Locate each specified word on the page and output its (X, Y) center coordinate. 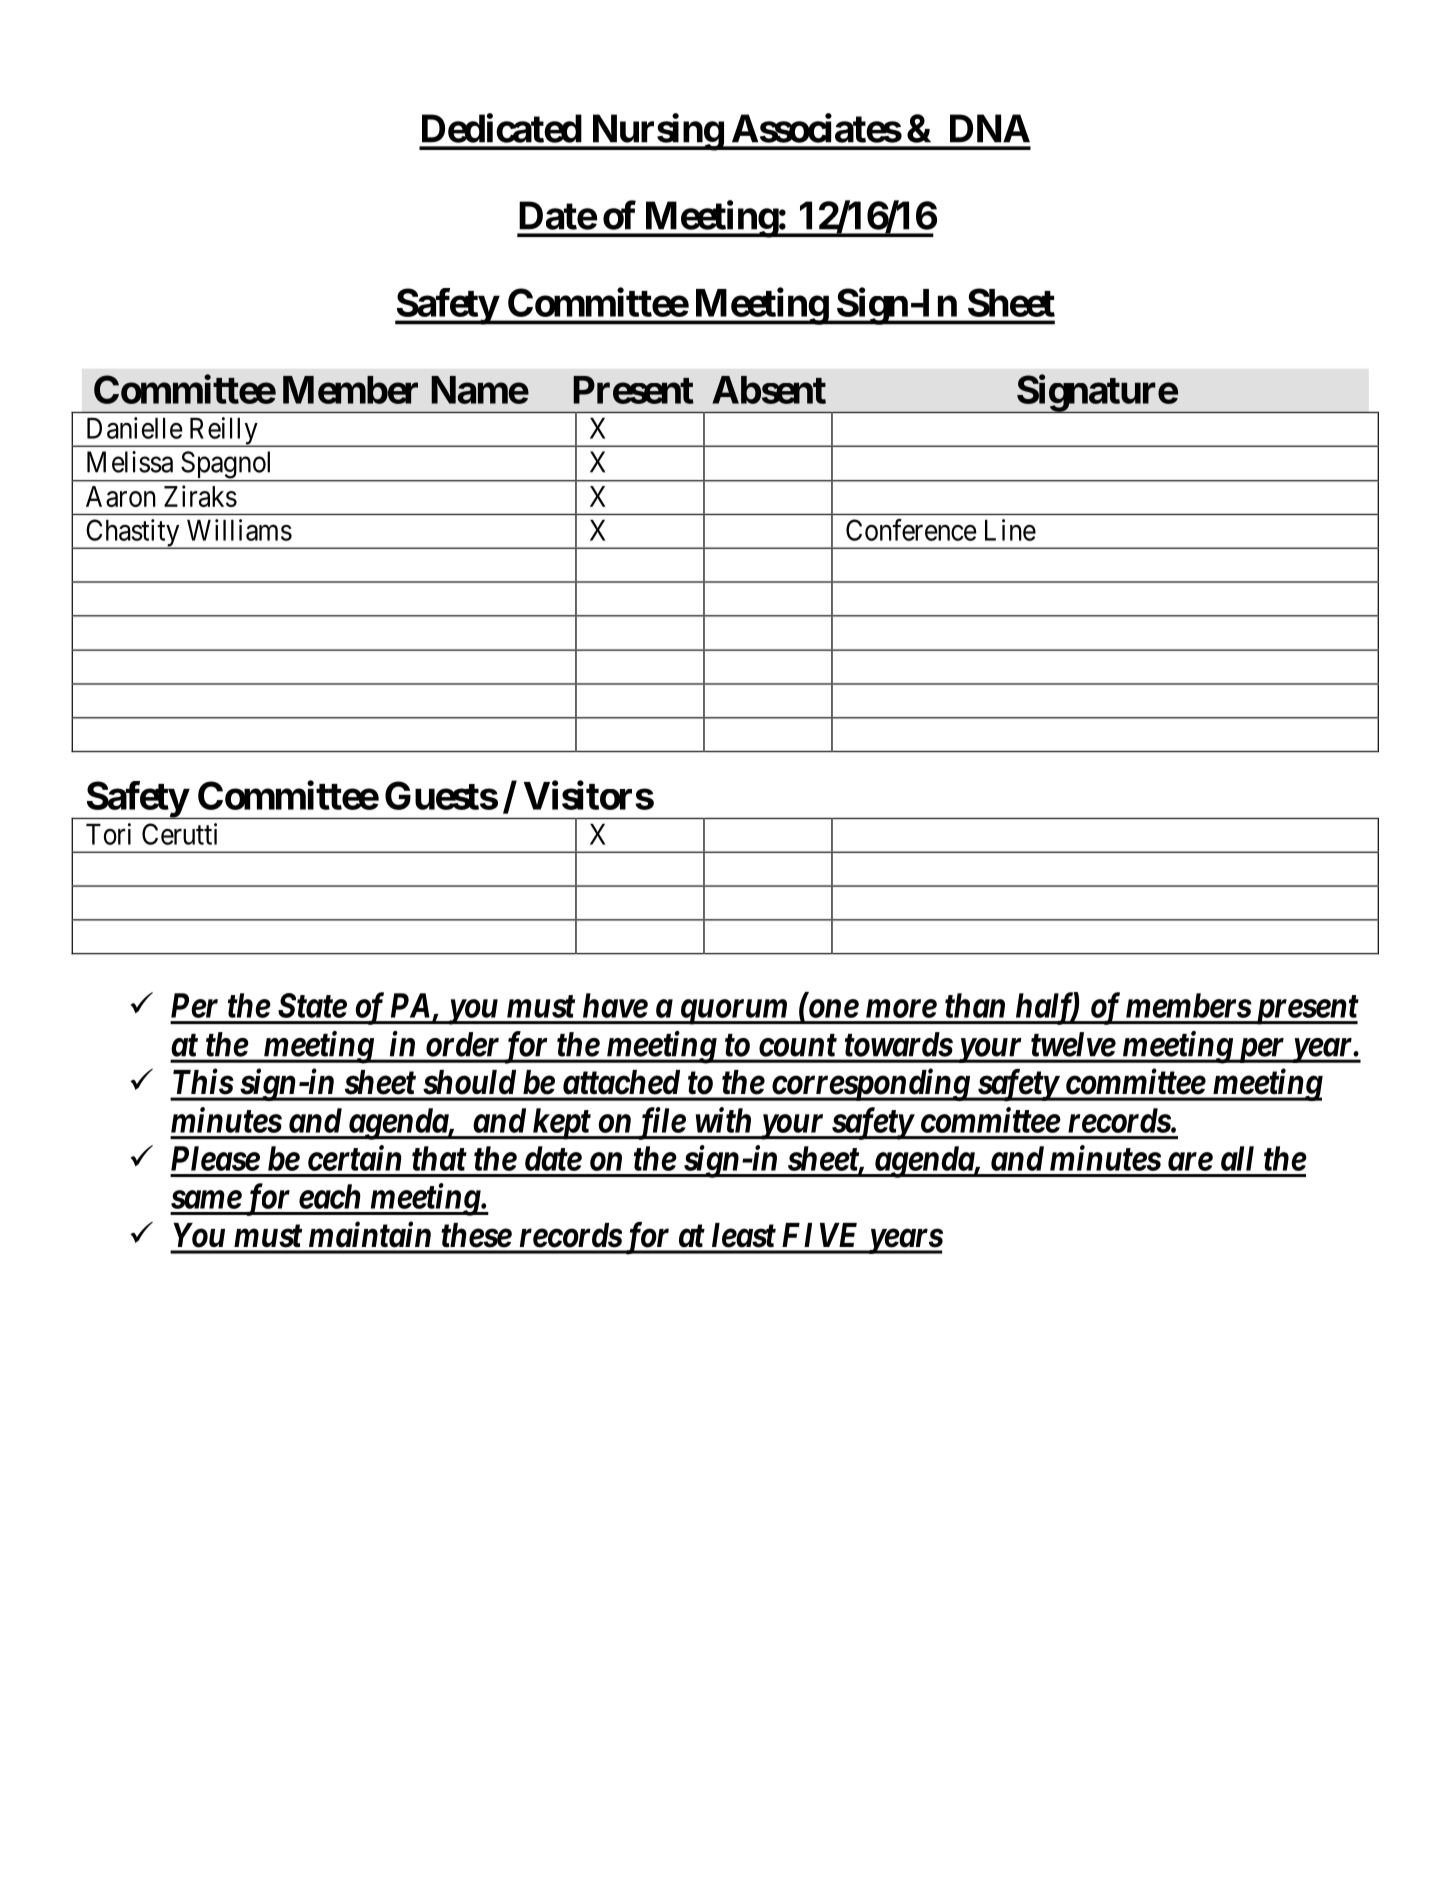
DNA (990, 128)
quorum (733, 1012)
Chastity (133, 534)
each (330, 1196)
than (975, 1005)
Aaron (121, 496)
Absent (769, 390)
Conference (911, 530)
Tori (108, 834)
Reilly (223, 432)
